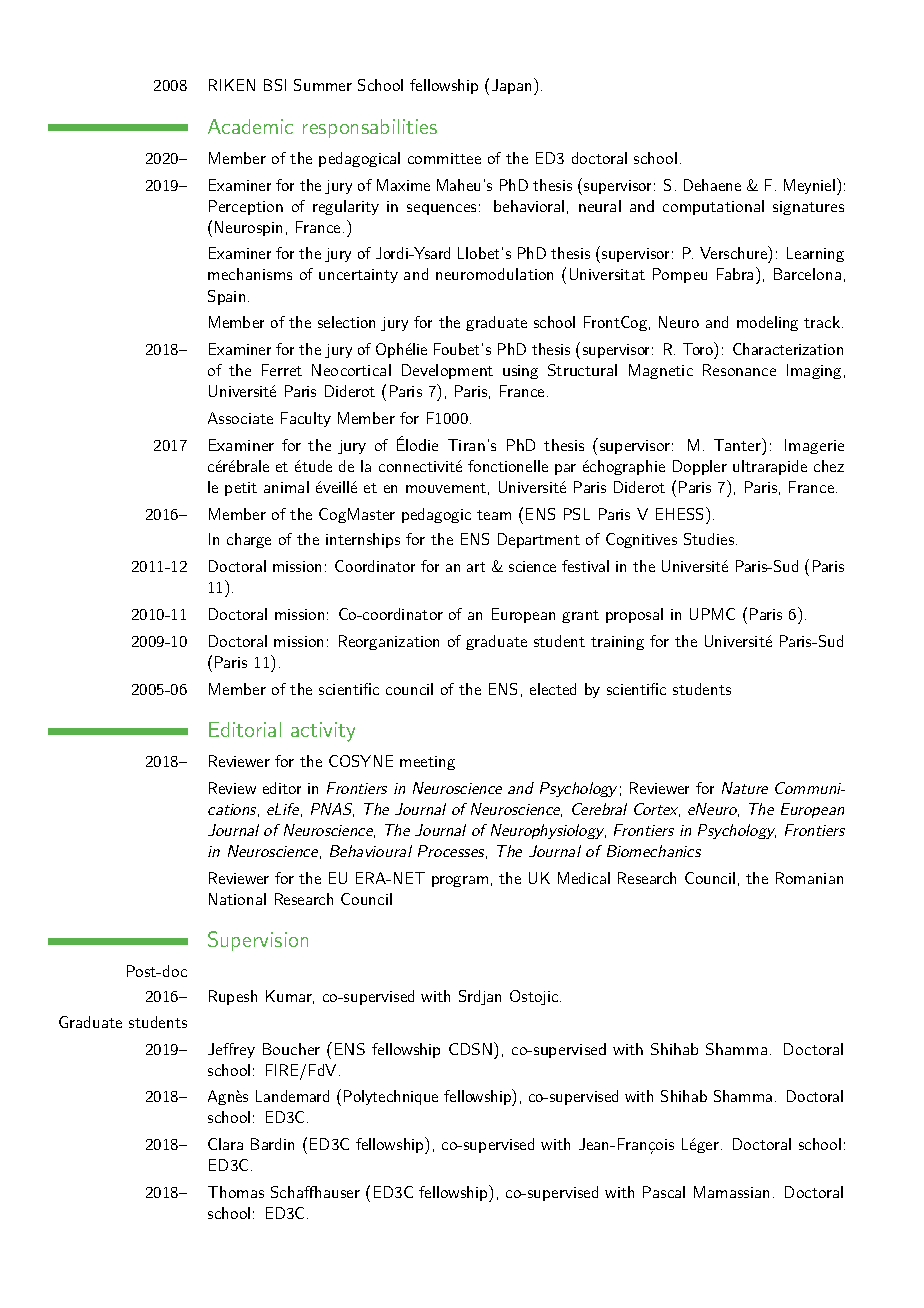 The image size is (924, 1308). Describe the element at coordinates (236, 1192) in the screenshot. I see `Thomas` at that location.
